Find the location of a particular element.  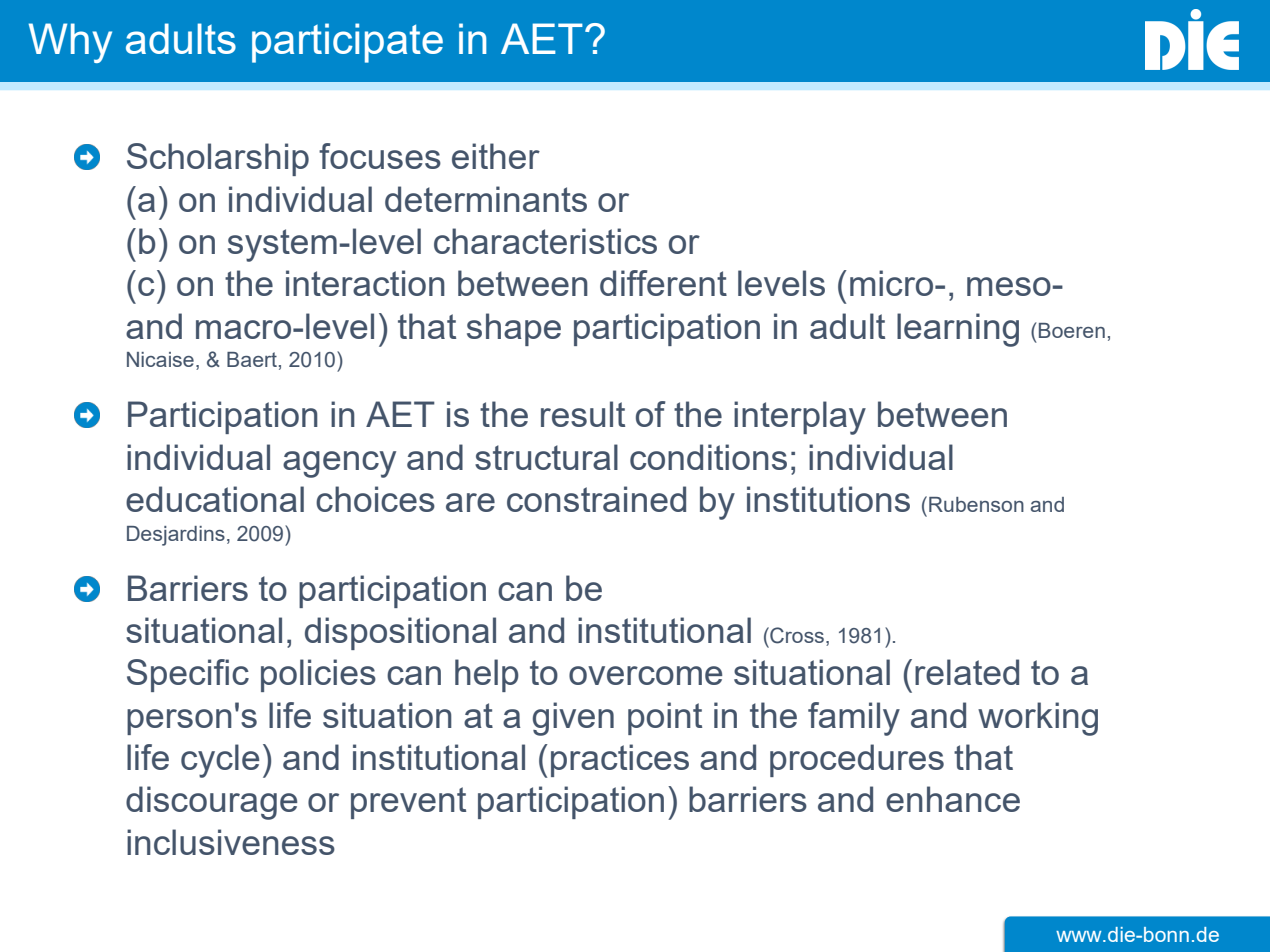

shape is located at coordinates (514, 329).
